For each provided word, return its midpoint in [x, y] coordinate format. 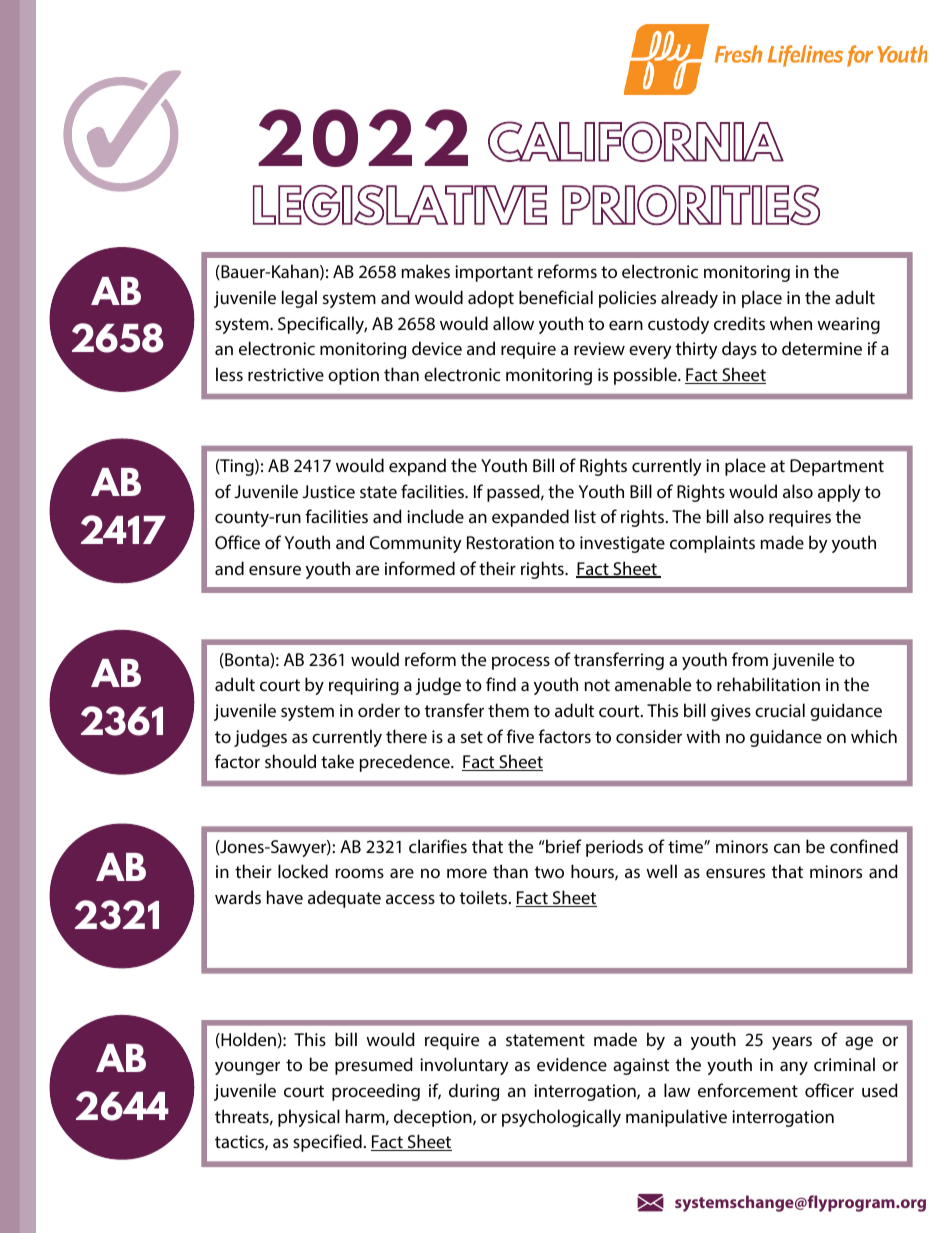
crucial [780, 710]
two [549, 872]
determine [822, 348]
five [520, 736]
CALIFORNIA [636, 141]
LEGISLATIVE [400, 205]
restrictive [286, 374]
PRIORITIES [691, 205]
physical [309, 1118]
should [290, 761]
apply [839, 493]
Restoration [510, 542]
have [285, 897]
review [599, 348]
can [787, 848]
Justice [328, 491]
